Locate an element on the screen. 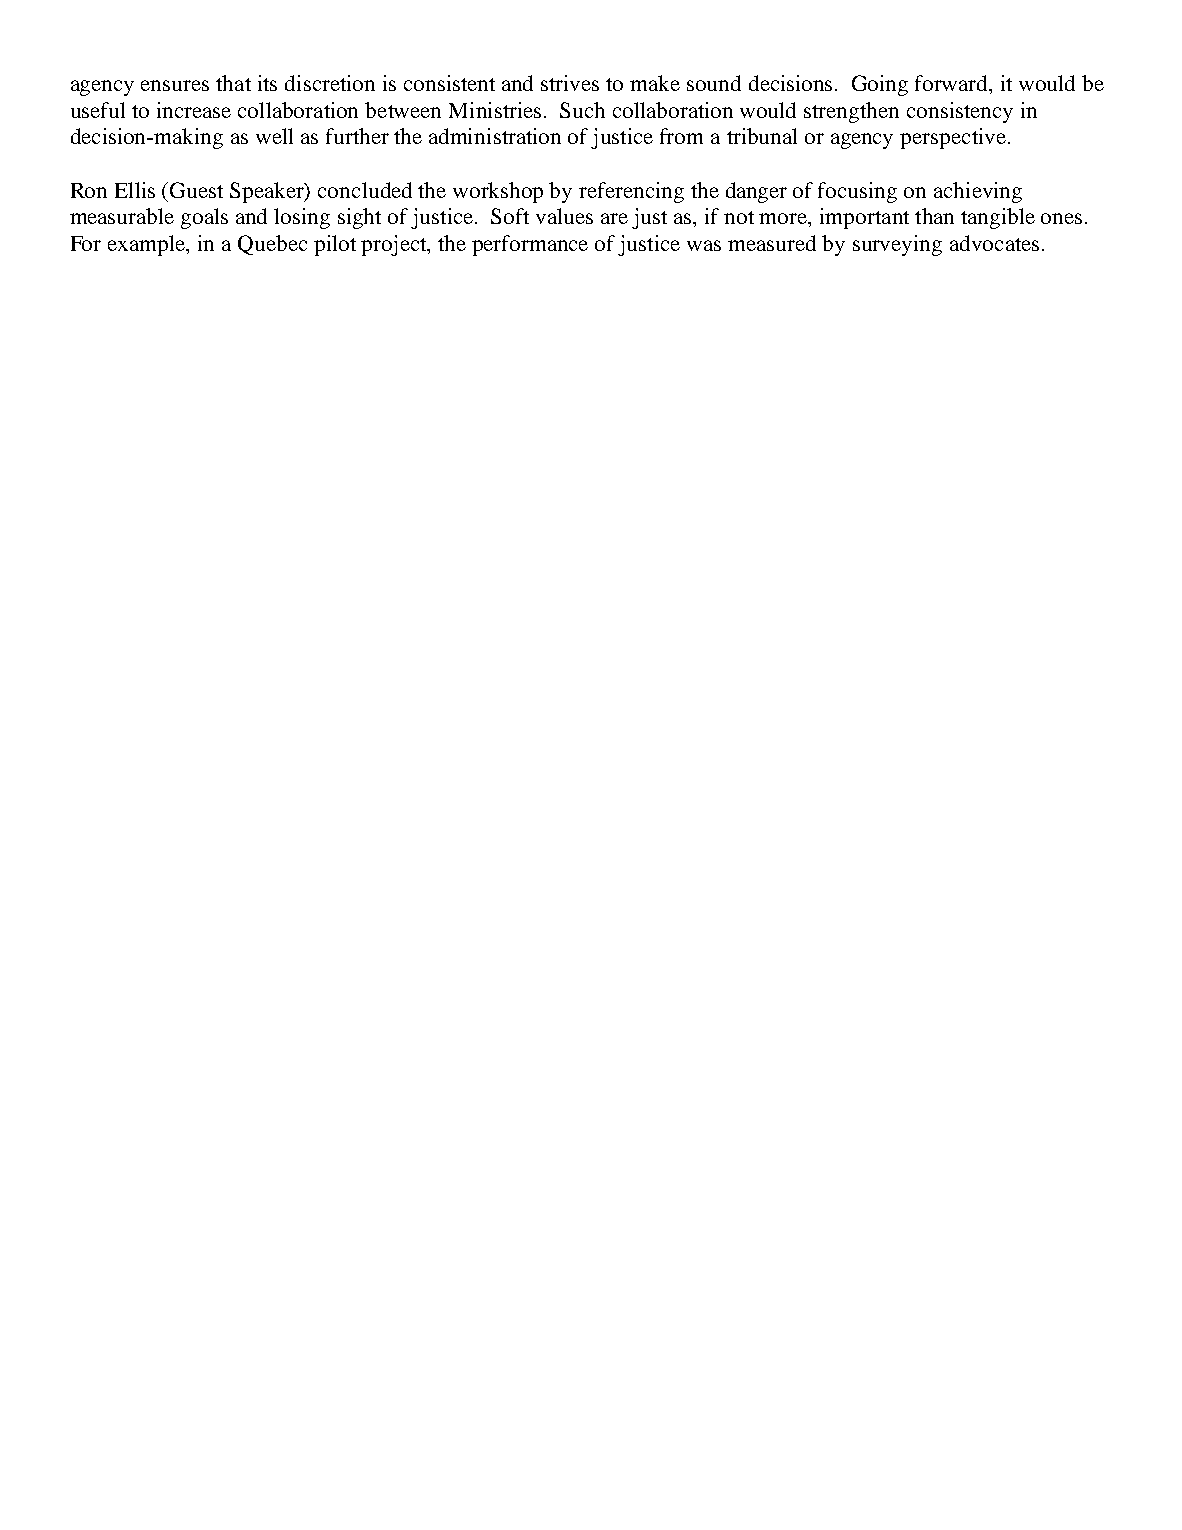 Image resolution: width=1182 pixels, height=1530 pixels. administration is located at coordinates (495, 136).
